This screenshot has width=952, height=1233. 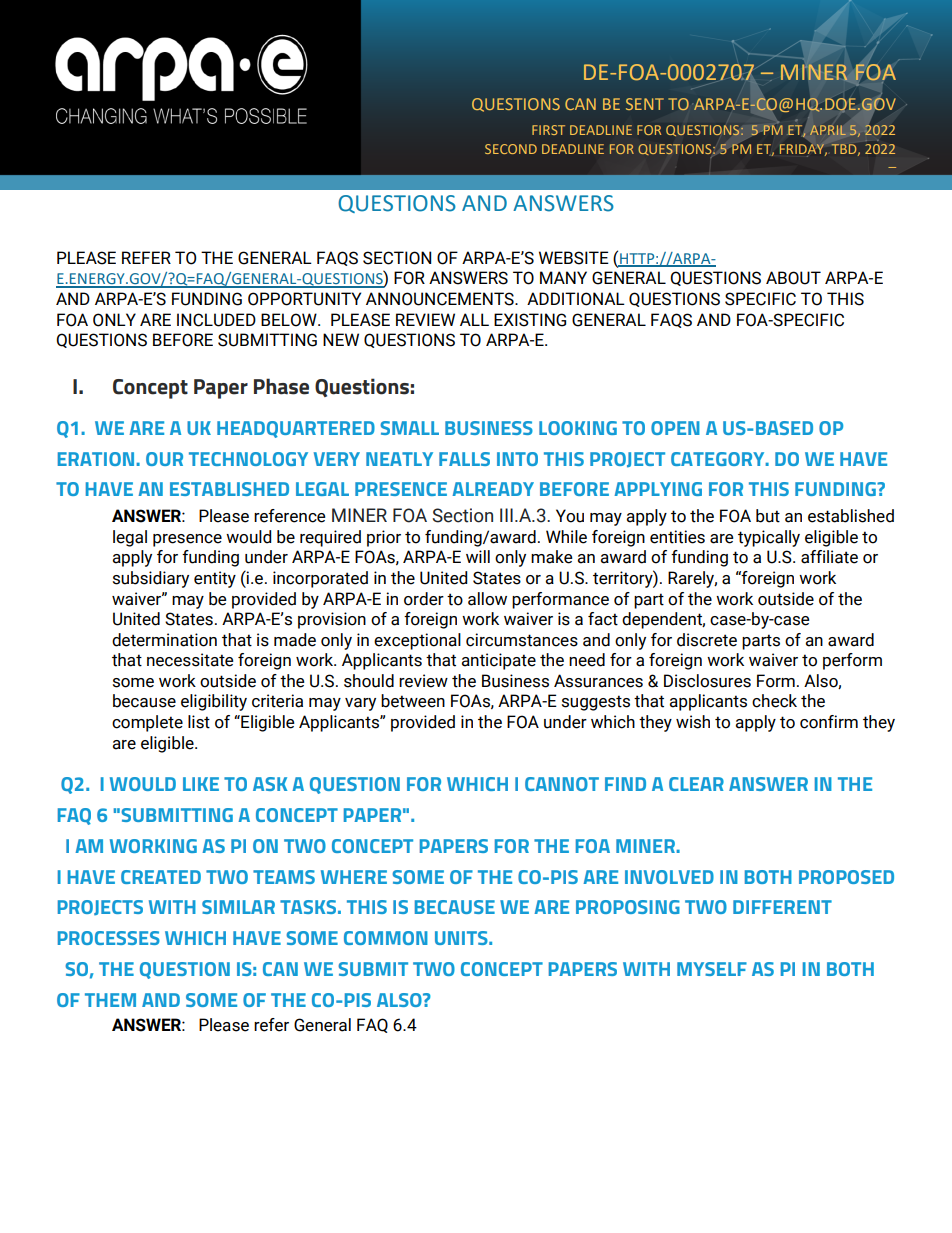 What do you see at coordinates (769, 538) in the screenshot?
I see `typically` at bounding box center [769, 538].
